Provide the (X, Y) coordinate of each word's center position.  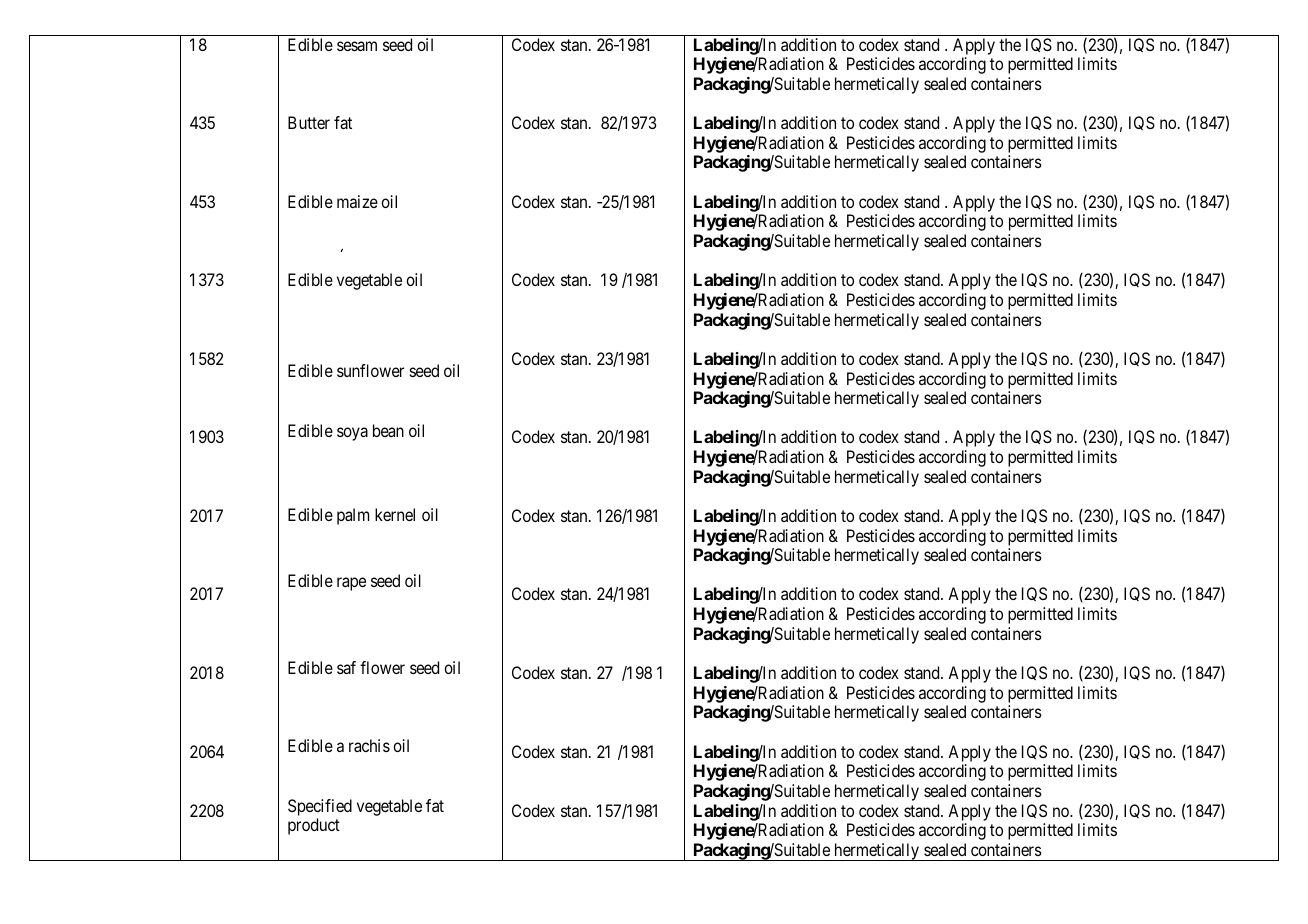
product (314, 826)
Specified (320, 807)
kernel (395, 514)
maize (357, 201)
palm (353, 516)
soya (352, 434)
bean (388, 430)
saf (346, 667)
